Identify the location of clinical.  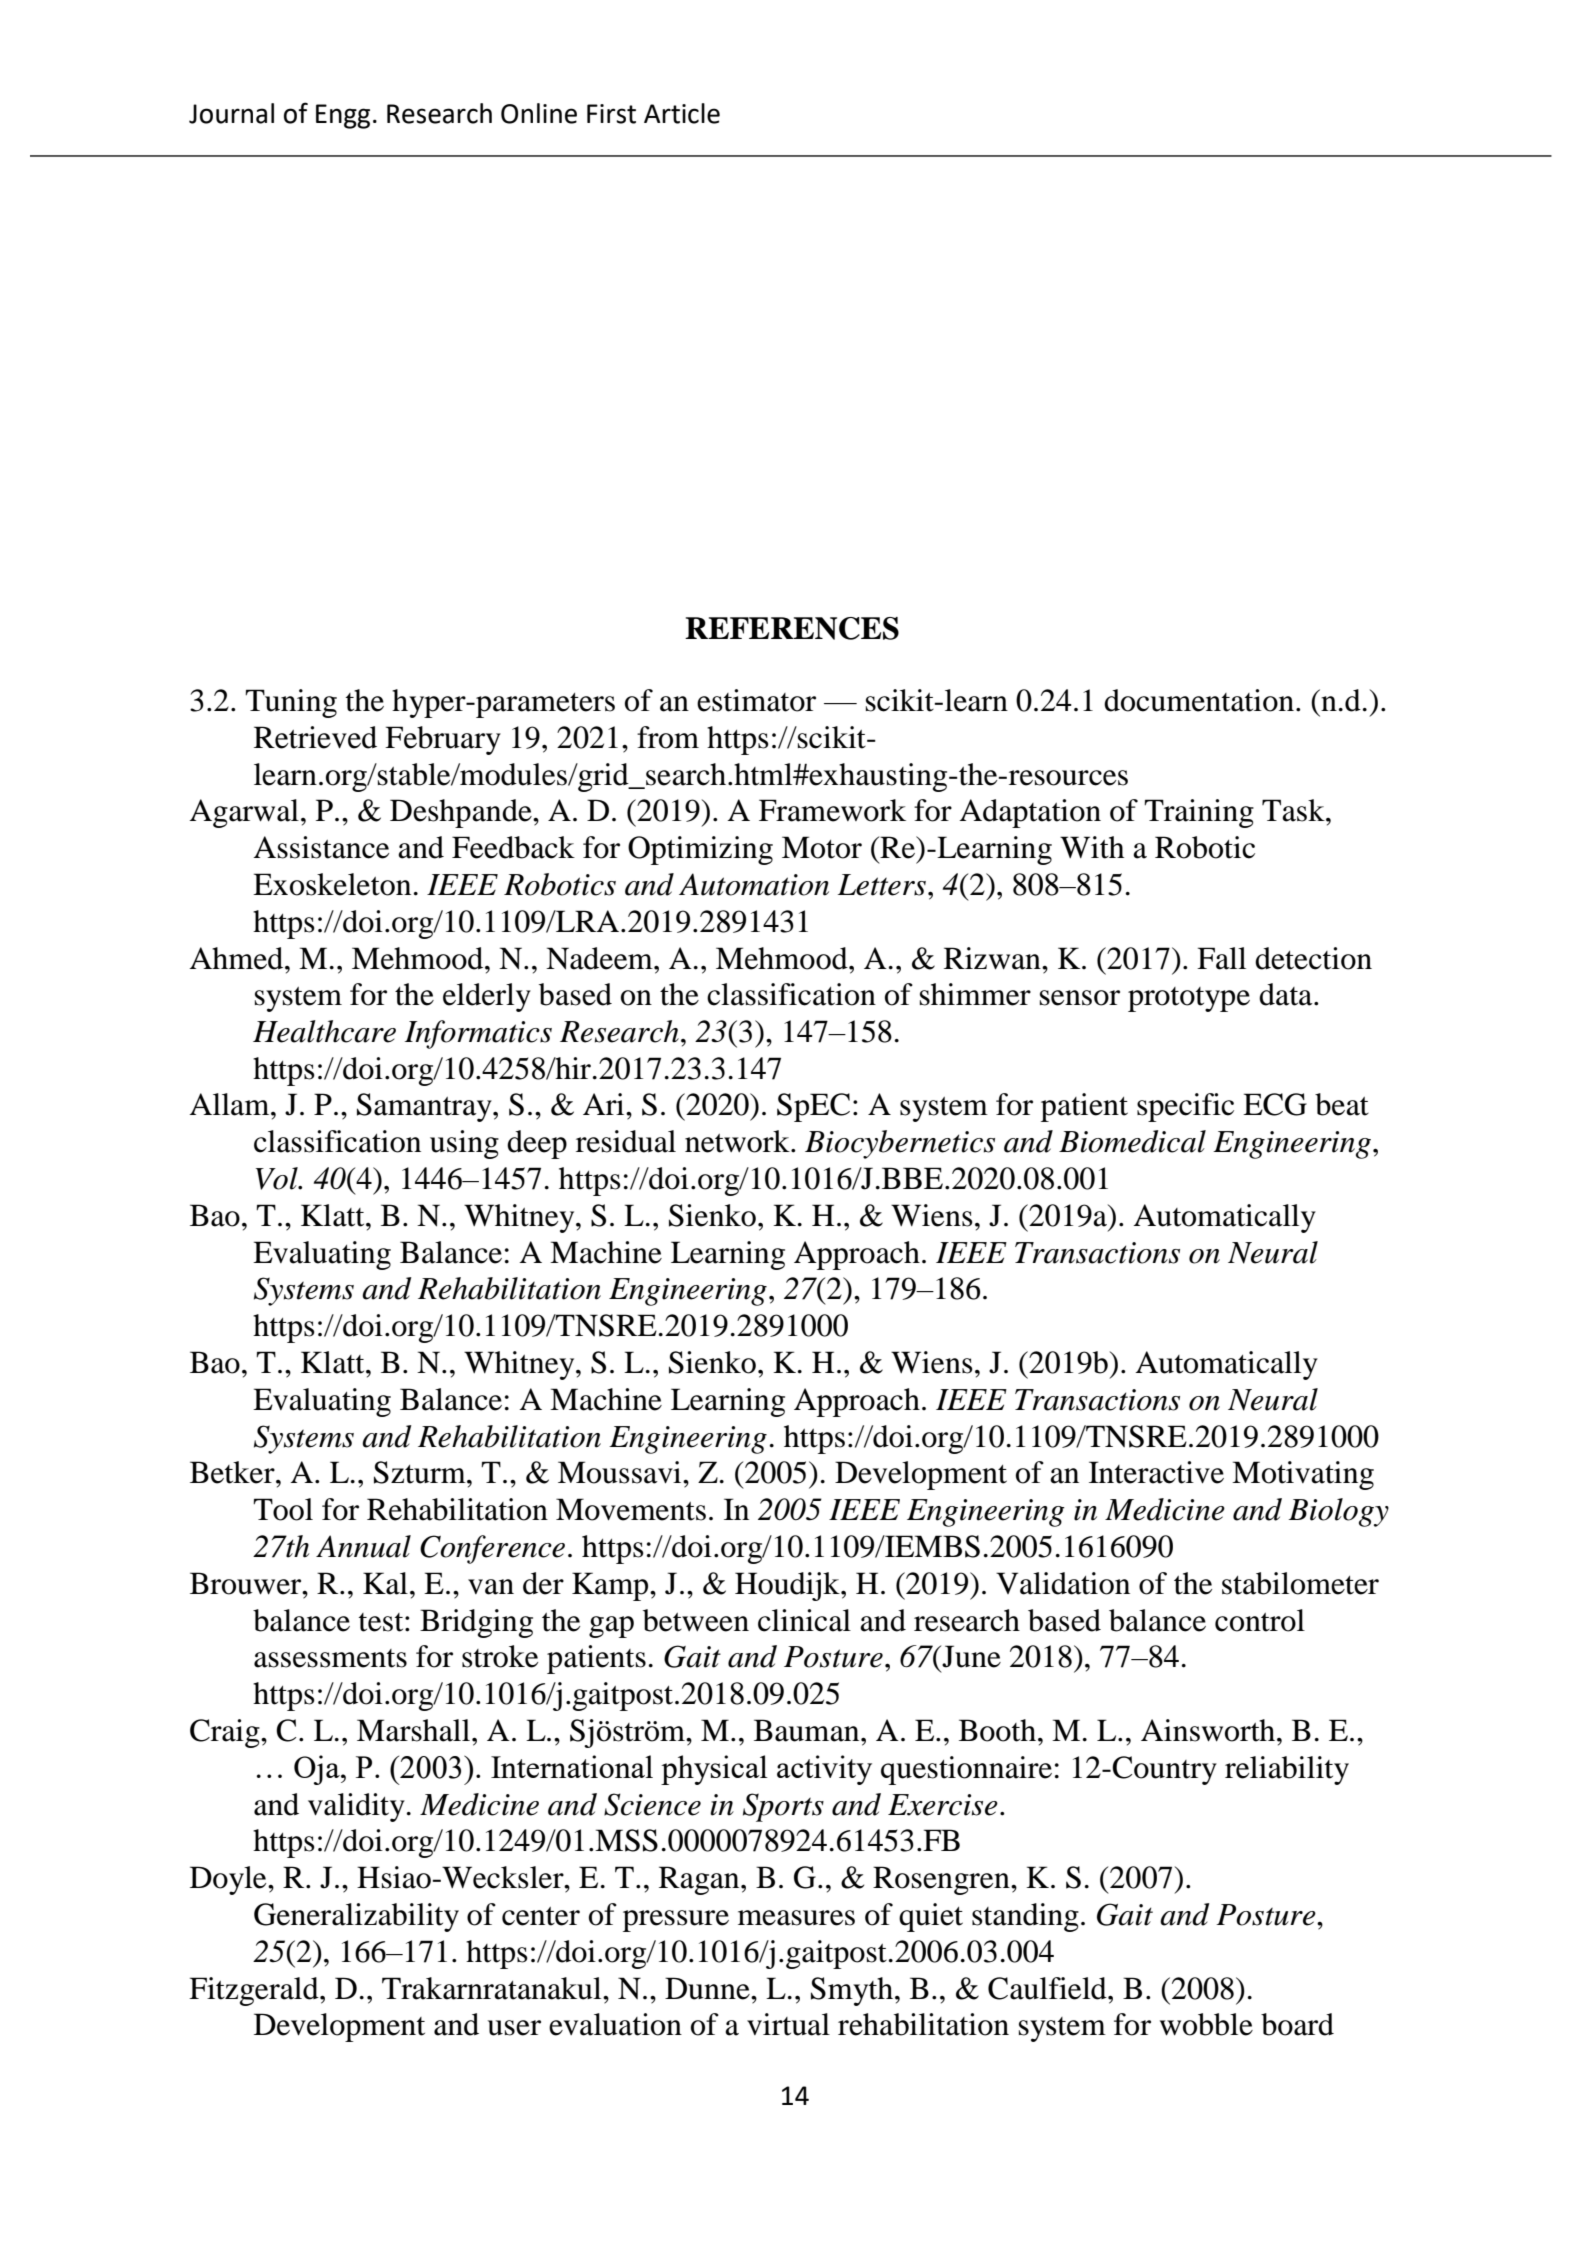
(804, 1620).
